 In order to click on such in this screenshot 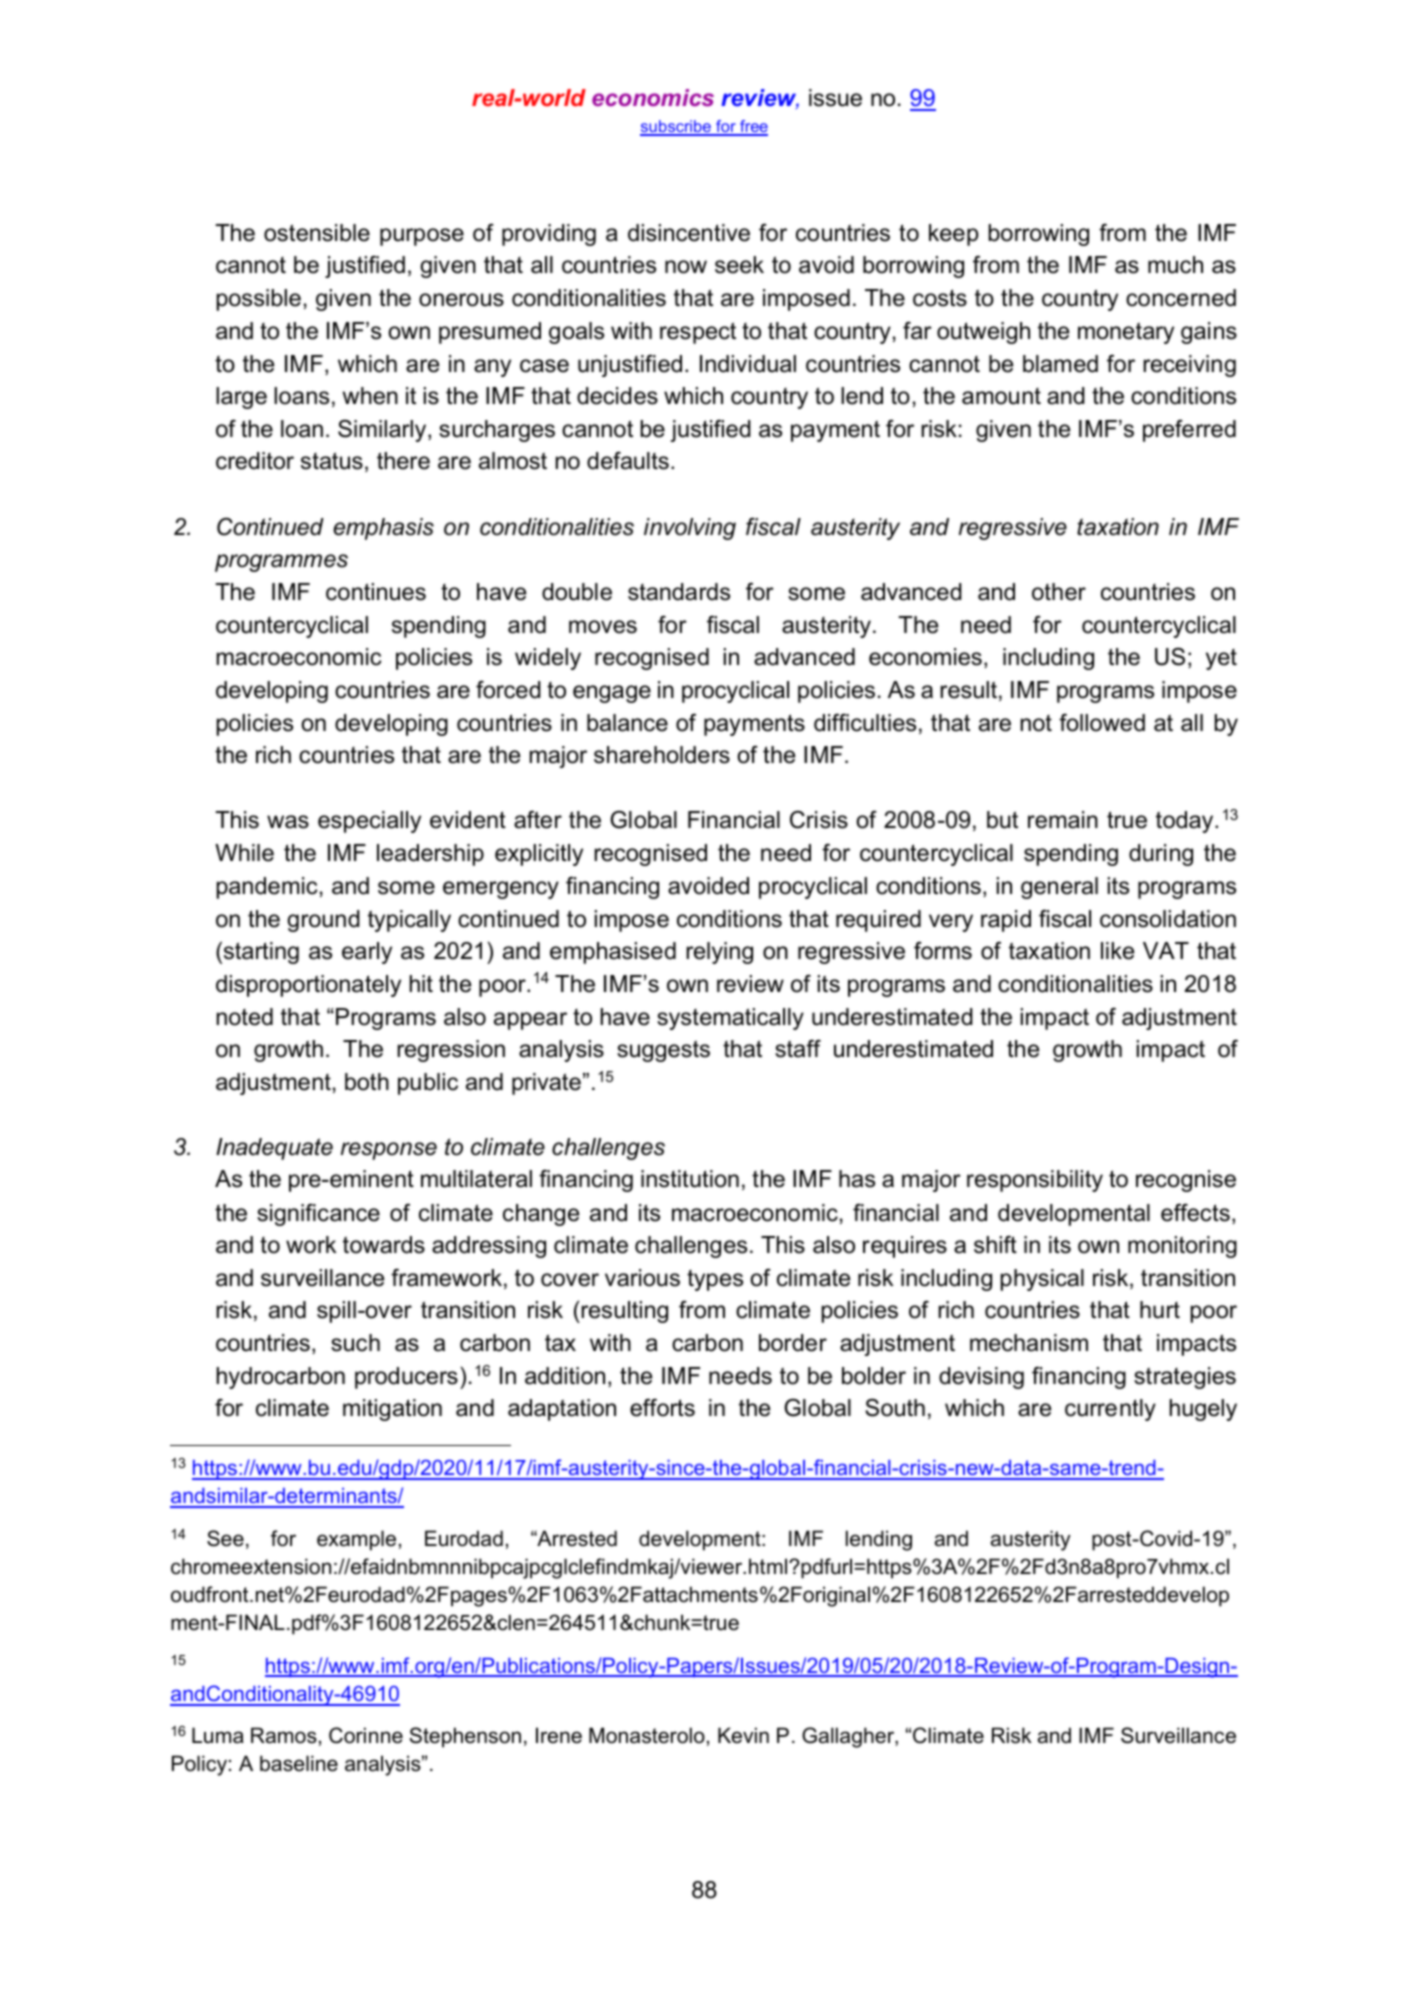, I will do `click(355, 1343)`.
